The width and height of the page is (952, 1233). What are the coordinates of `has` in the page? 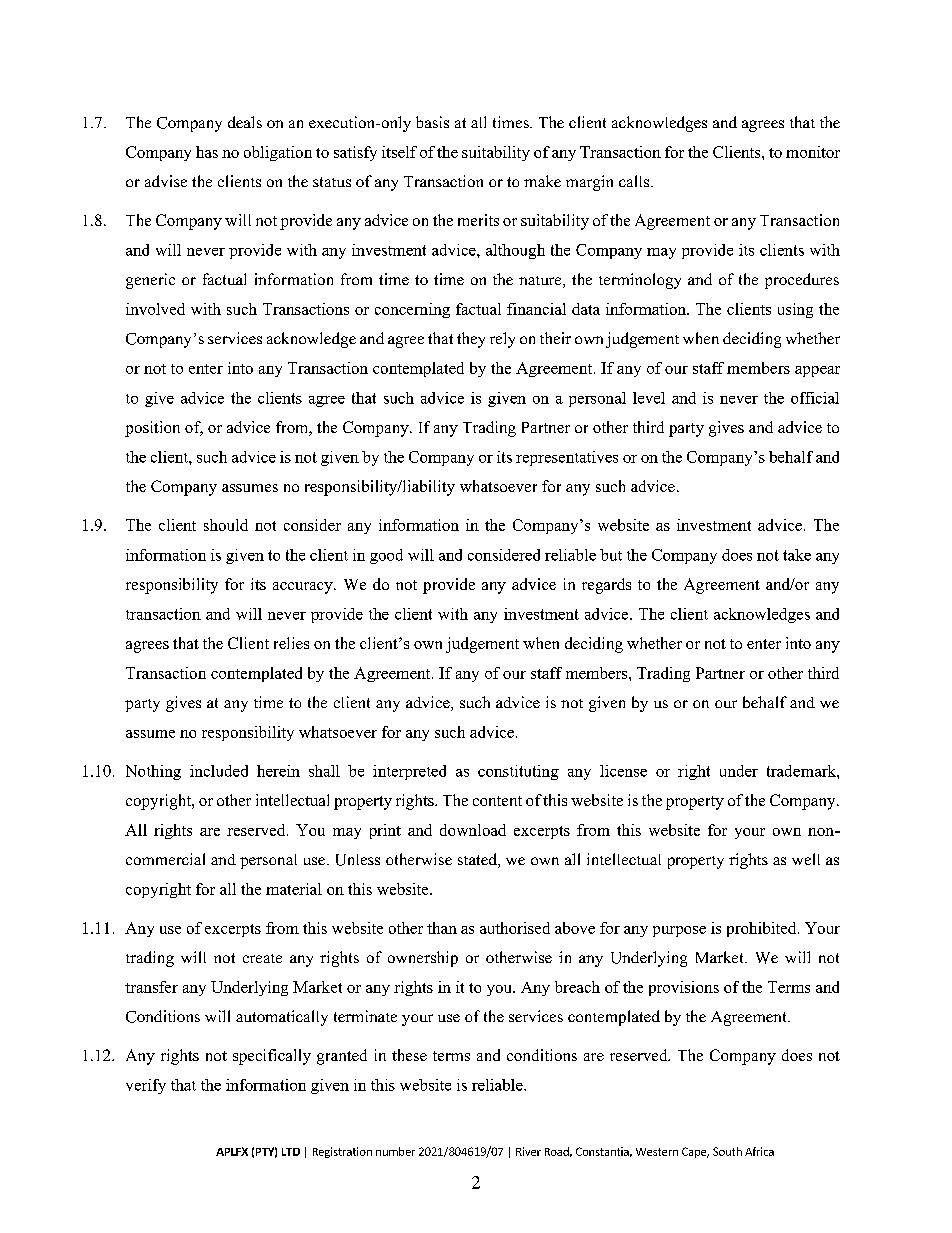 It's located at (207, 152).
